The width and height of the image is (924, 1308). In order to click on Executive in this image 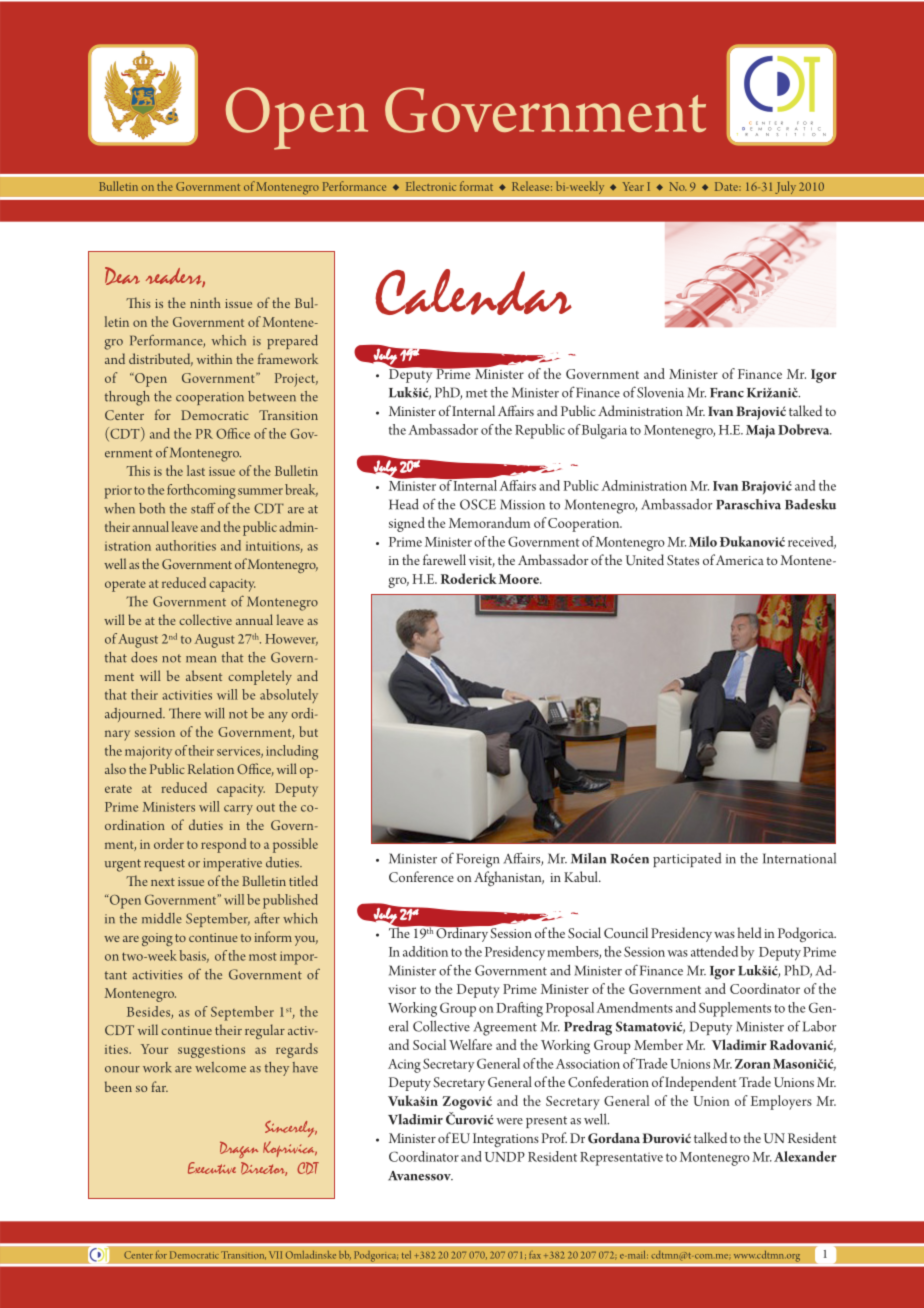, I will do `click(212, 1168)`.
